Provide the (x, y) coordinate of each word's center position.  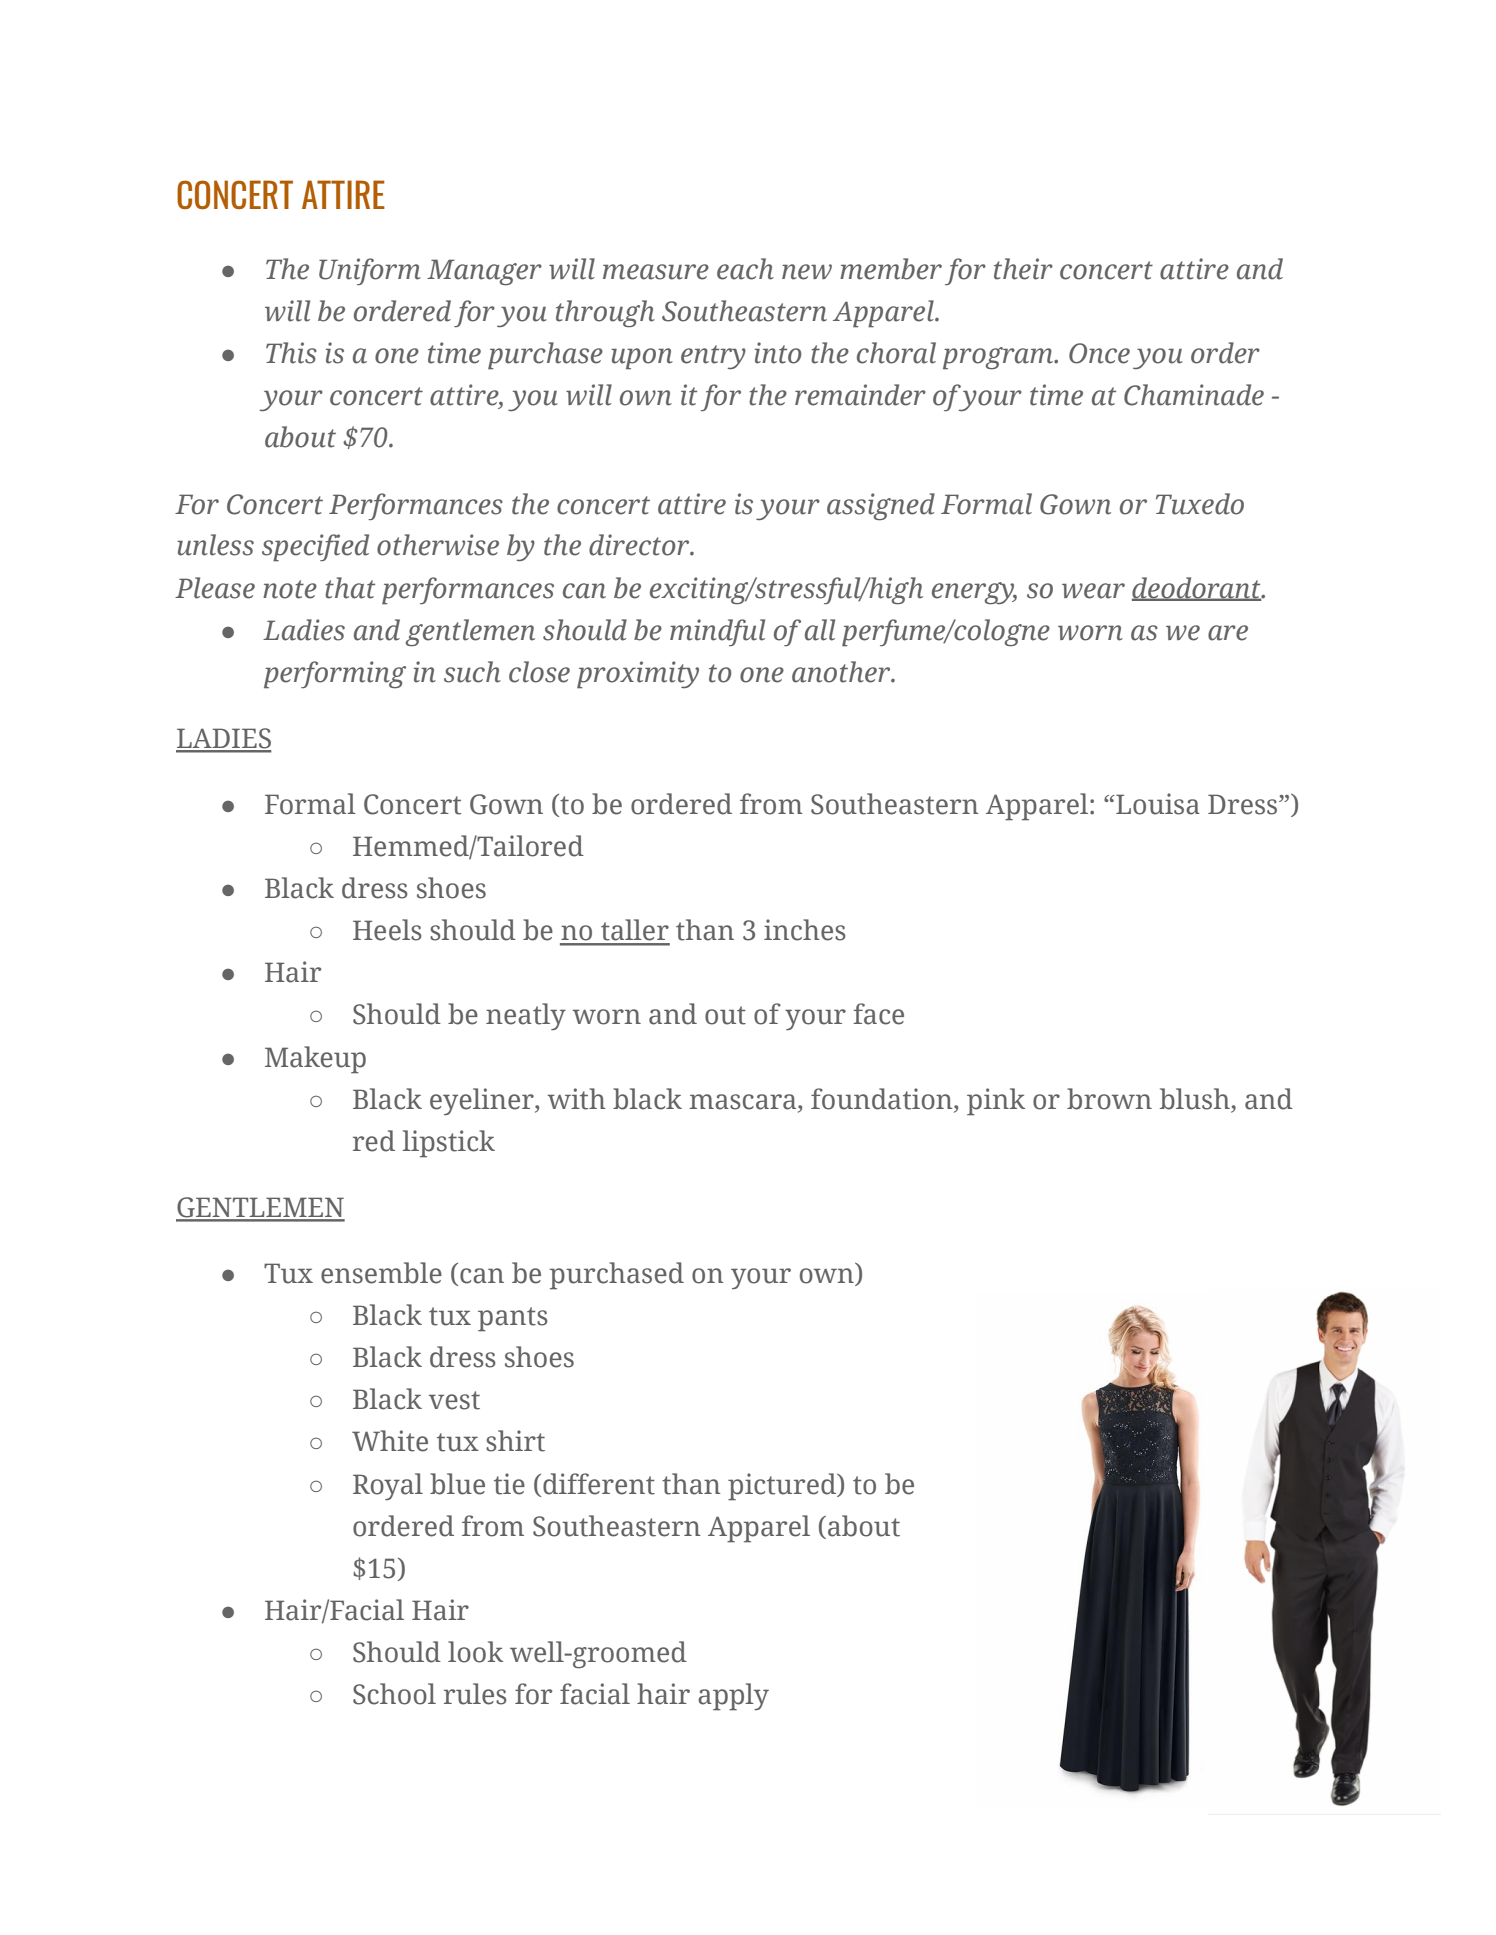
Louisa (1157, 804)
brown (1109, 1099)
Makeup (315, 1060)
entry (713, 357)
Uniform (370, 271)
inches (805, 930)
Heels (387, 930)
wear (1093, 591)
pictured (783, 1487)
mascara (744, 1102)
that (350, 588)
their (1023, 269)
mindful (717, 632)
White (390, 1441)
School (394, 1694)
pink (996, 1102)
